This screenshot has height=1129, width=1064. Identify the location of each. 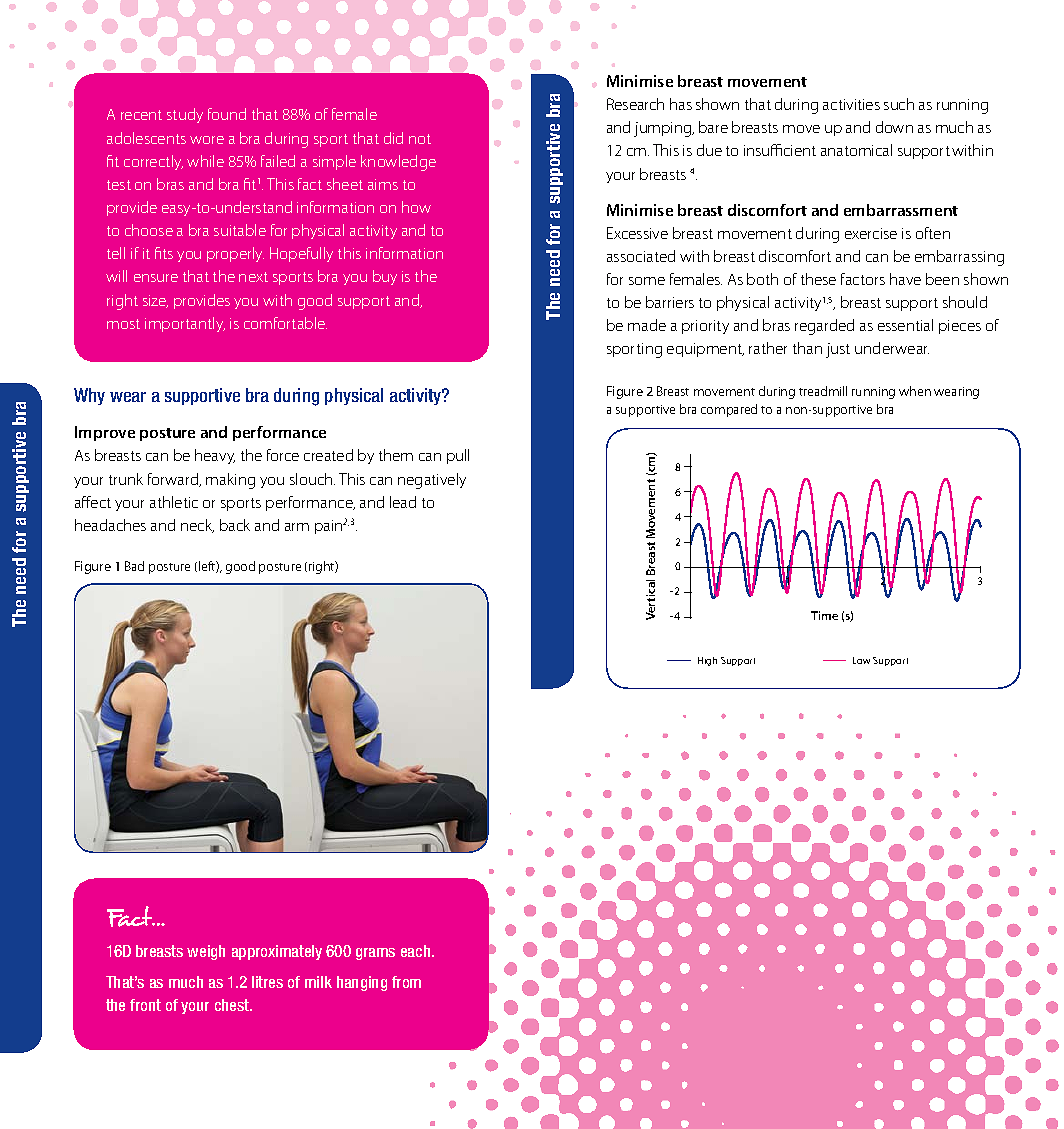
(417, 951).
